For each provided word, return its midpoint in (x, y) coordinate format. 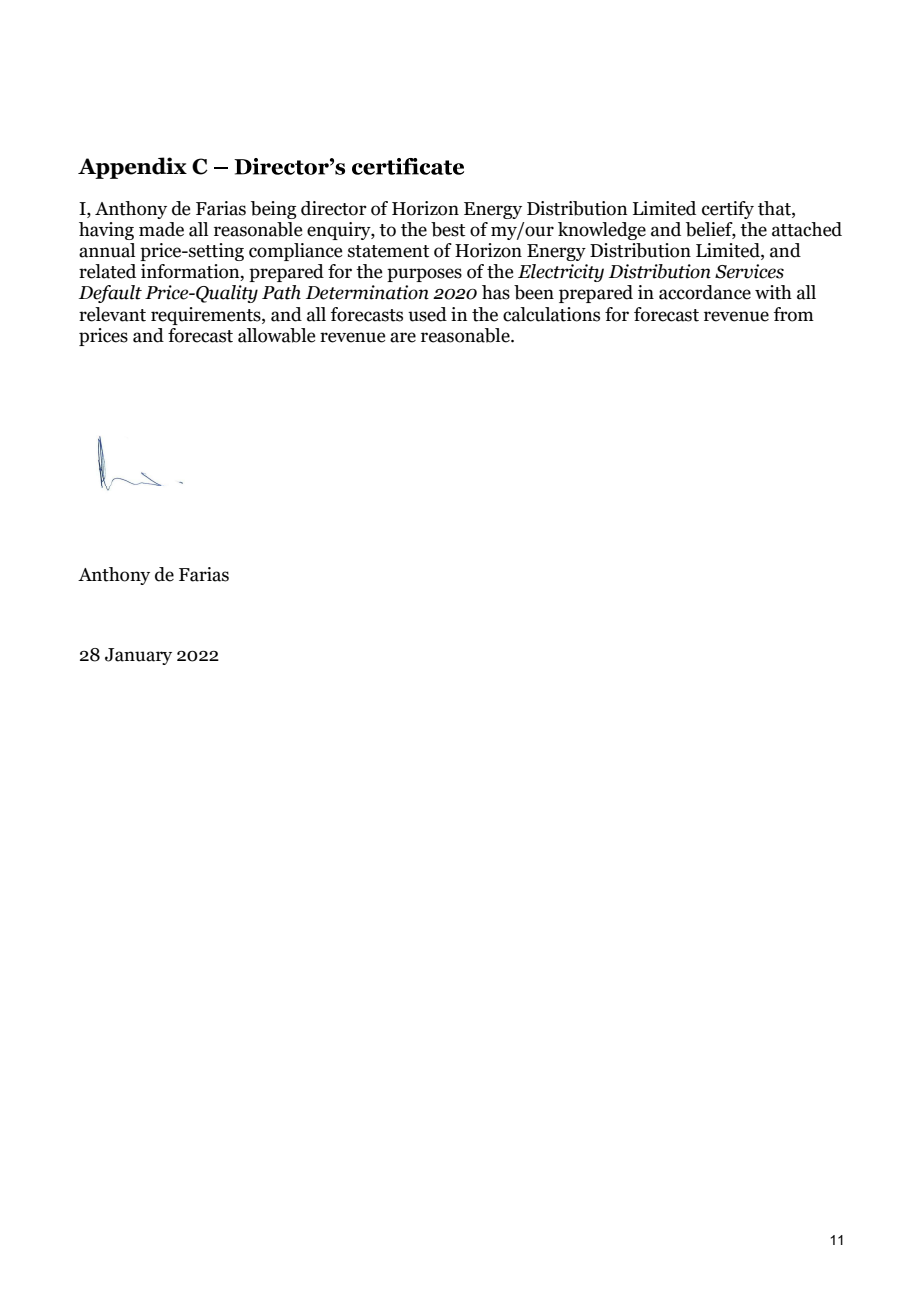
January (138, 656)
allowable (276, 335)
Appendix (132, 168)
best (448, 229)
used (427, 314)
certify (728, 210)
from (793, 314)
